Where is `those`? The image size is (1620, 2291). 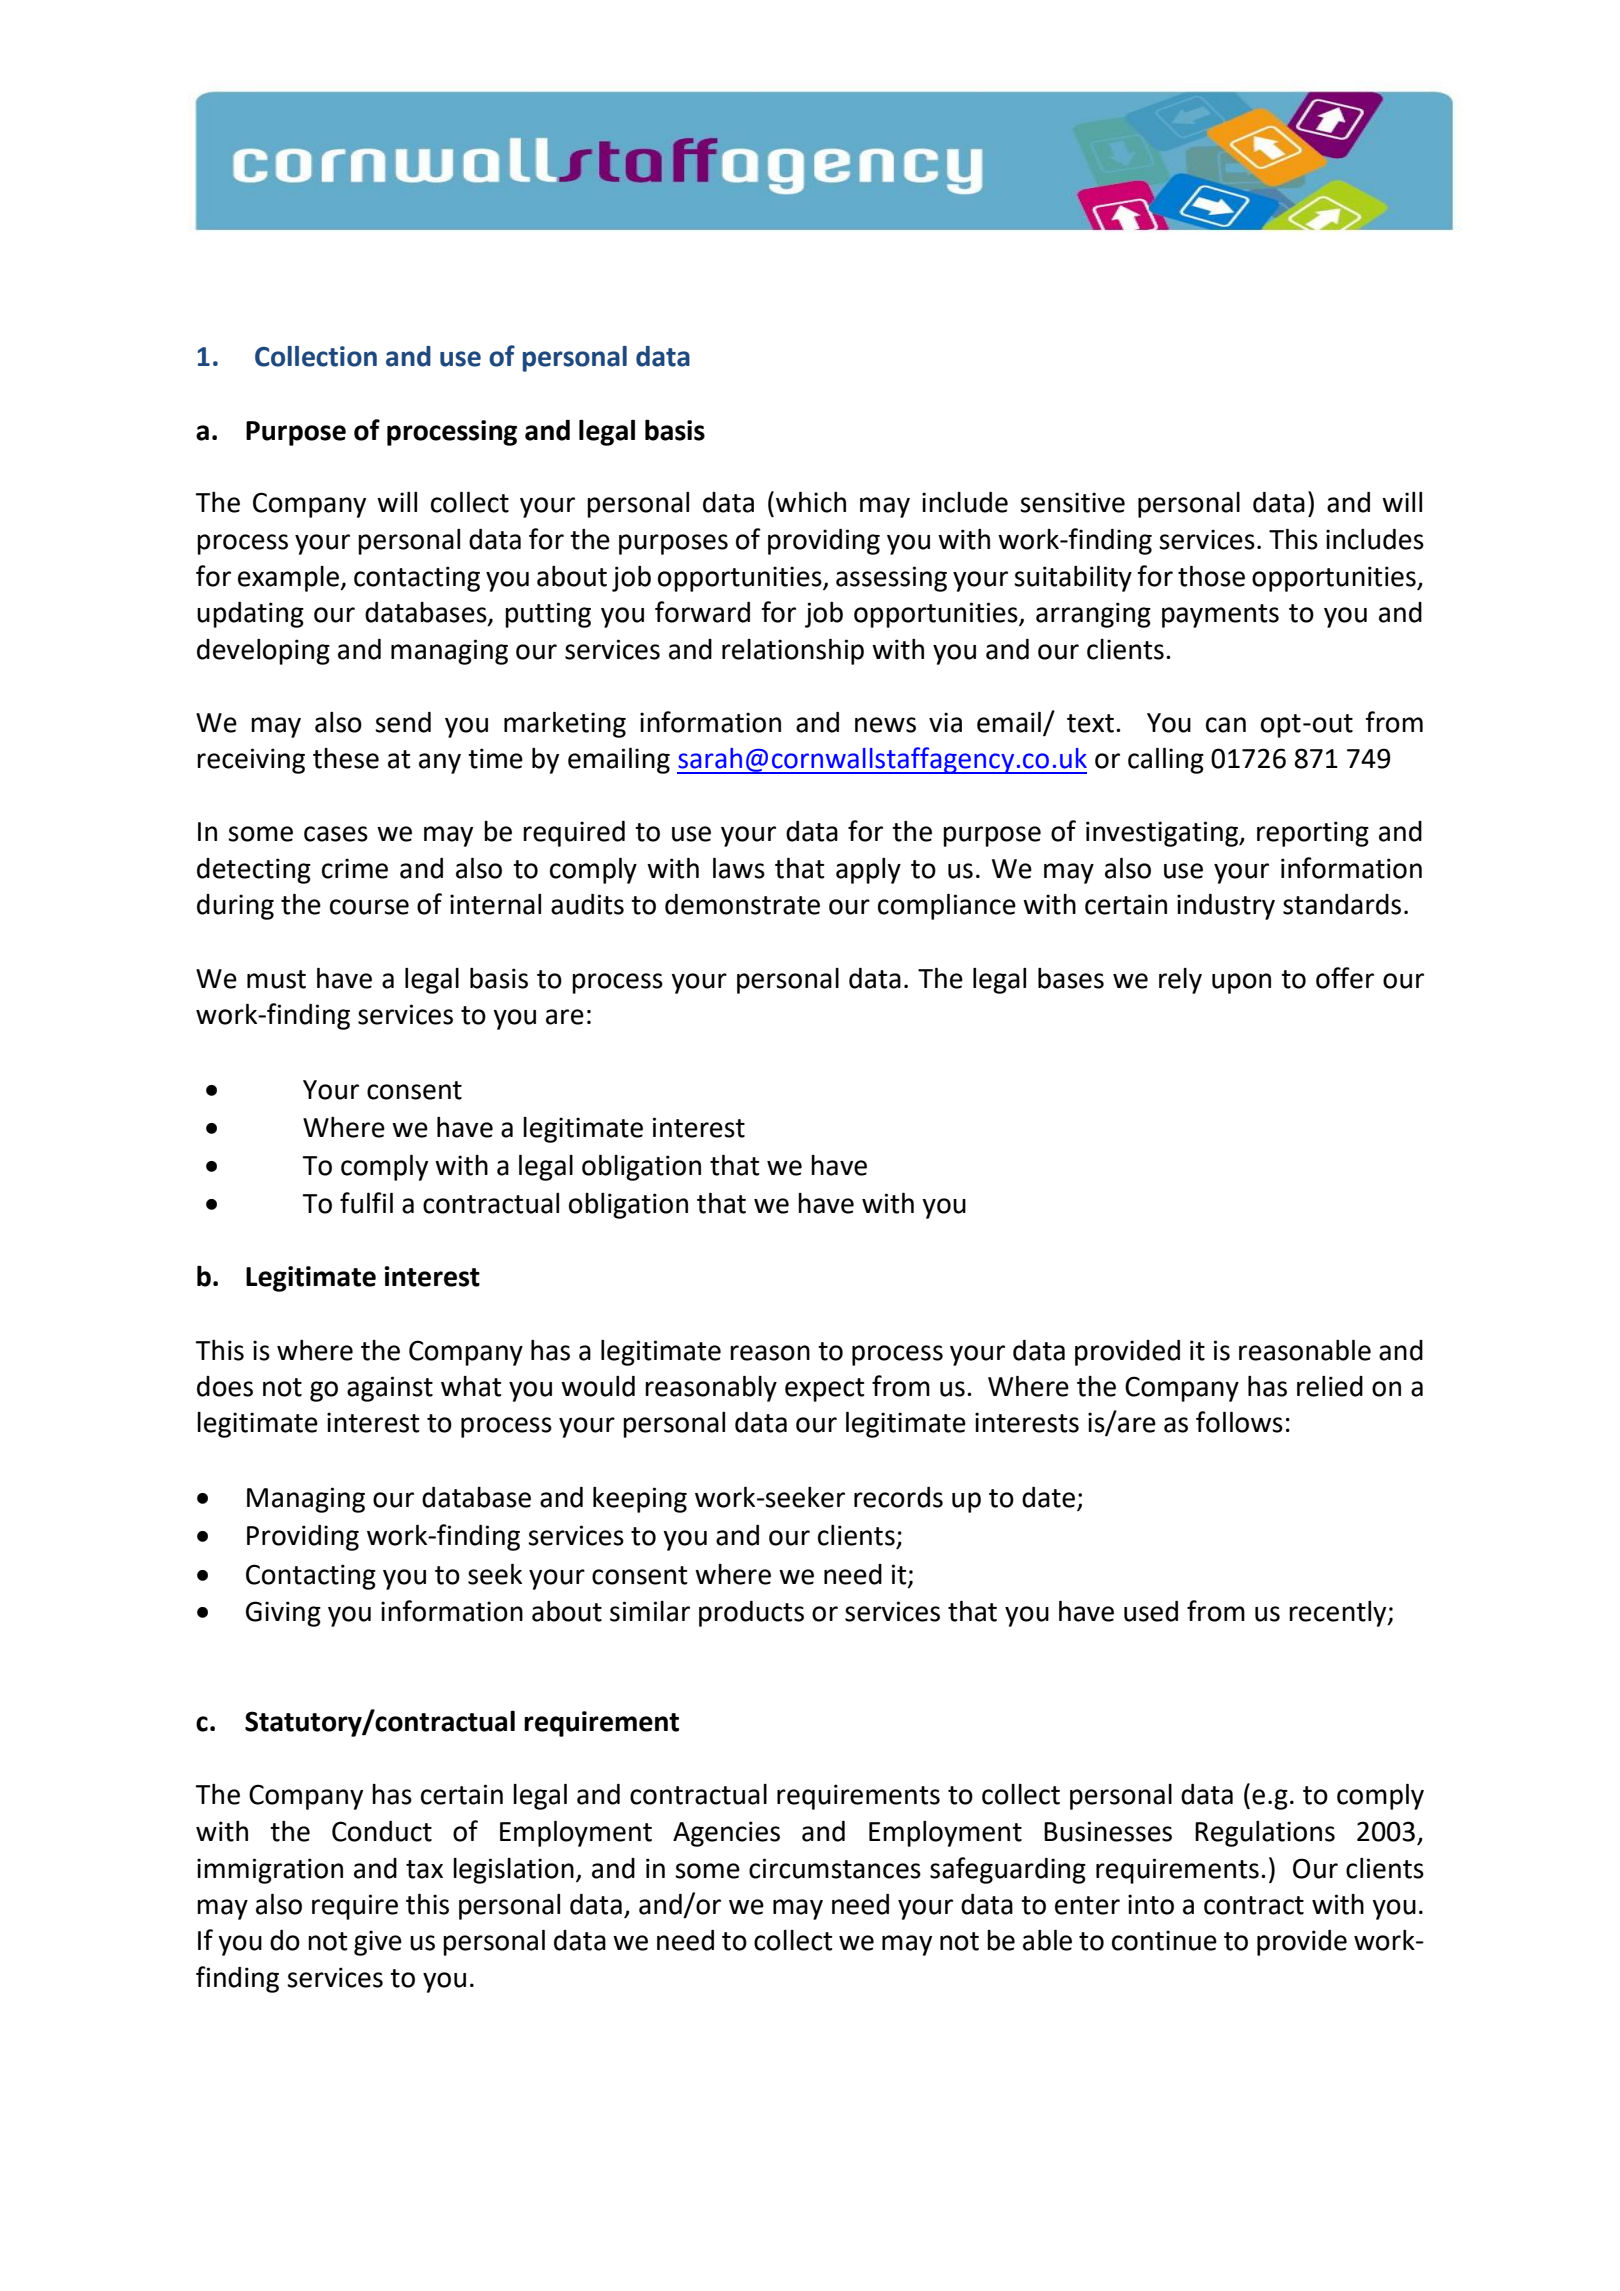 those is located at coordinates (1211, 576).
